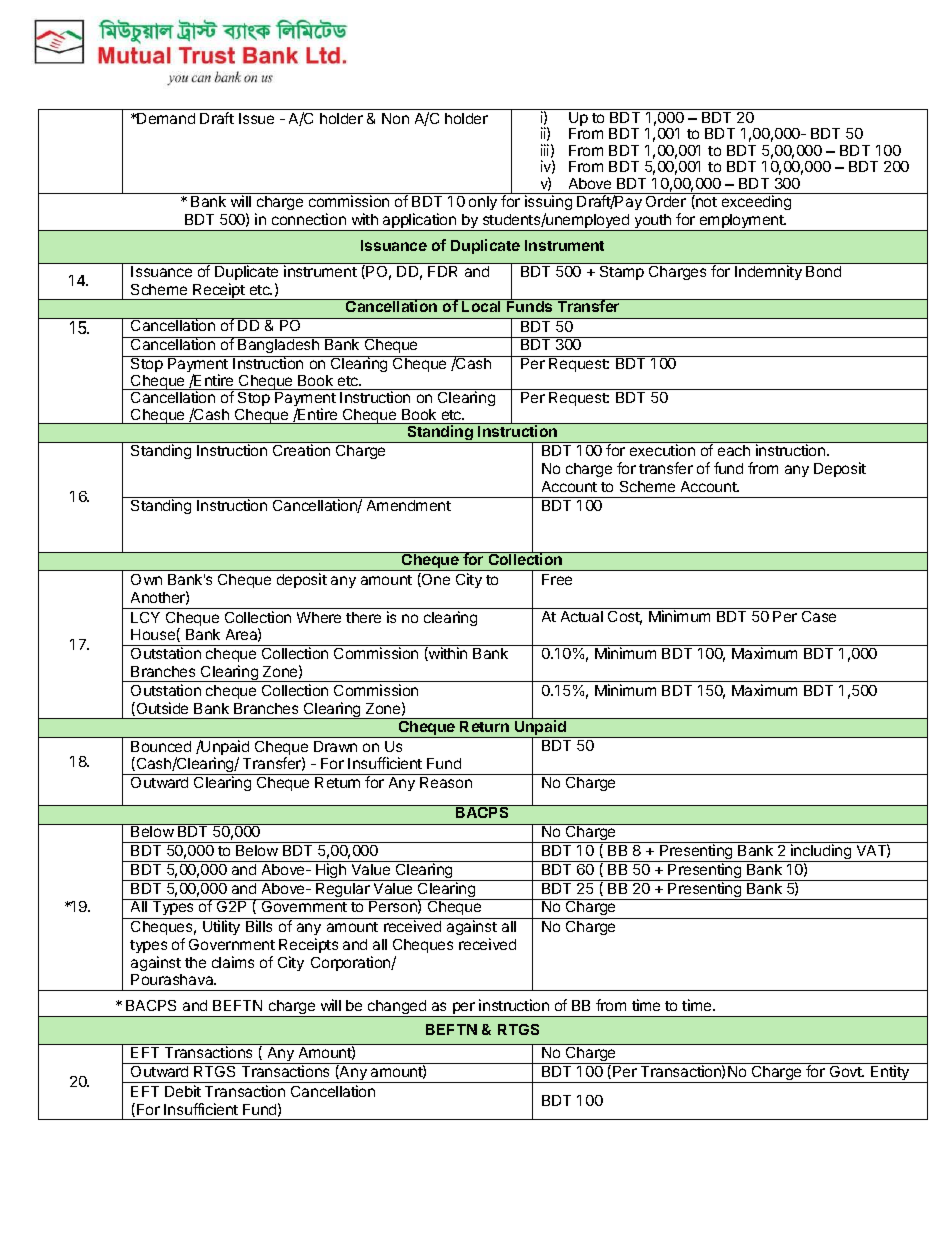 The height and width of the screenshot is (1233, 952). Describe the element at coordinates (395, 118) in the screenshot. I see `Non` at that location.
